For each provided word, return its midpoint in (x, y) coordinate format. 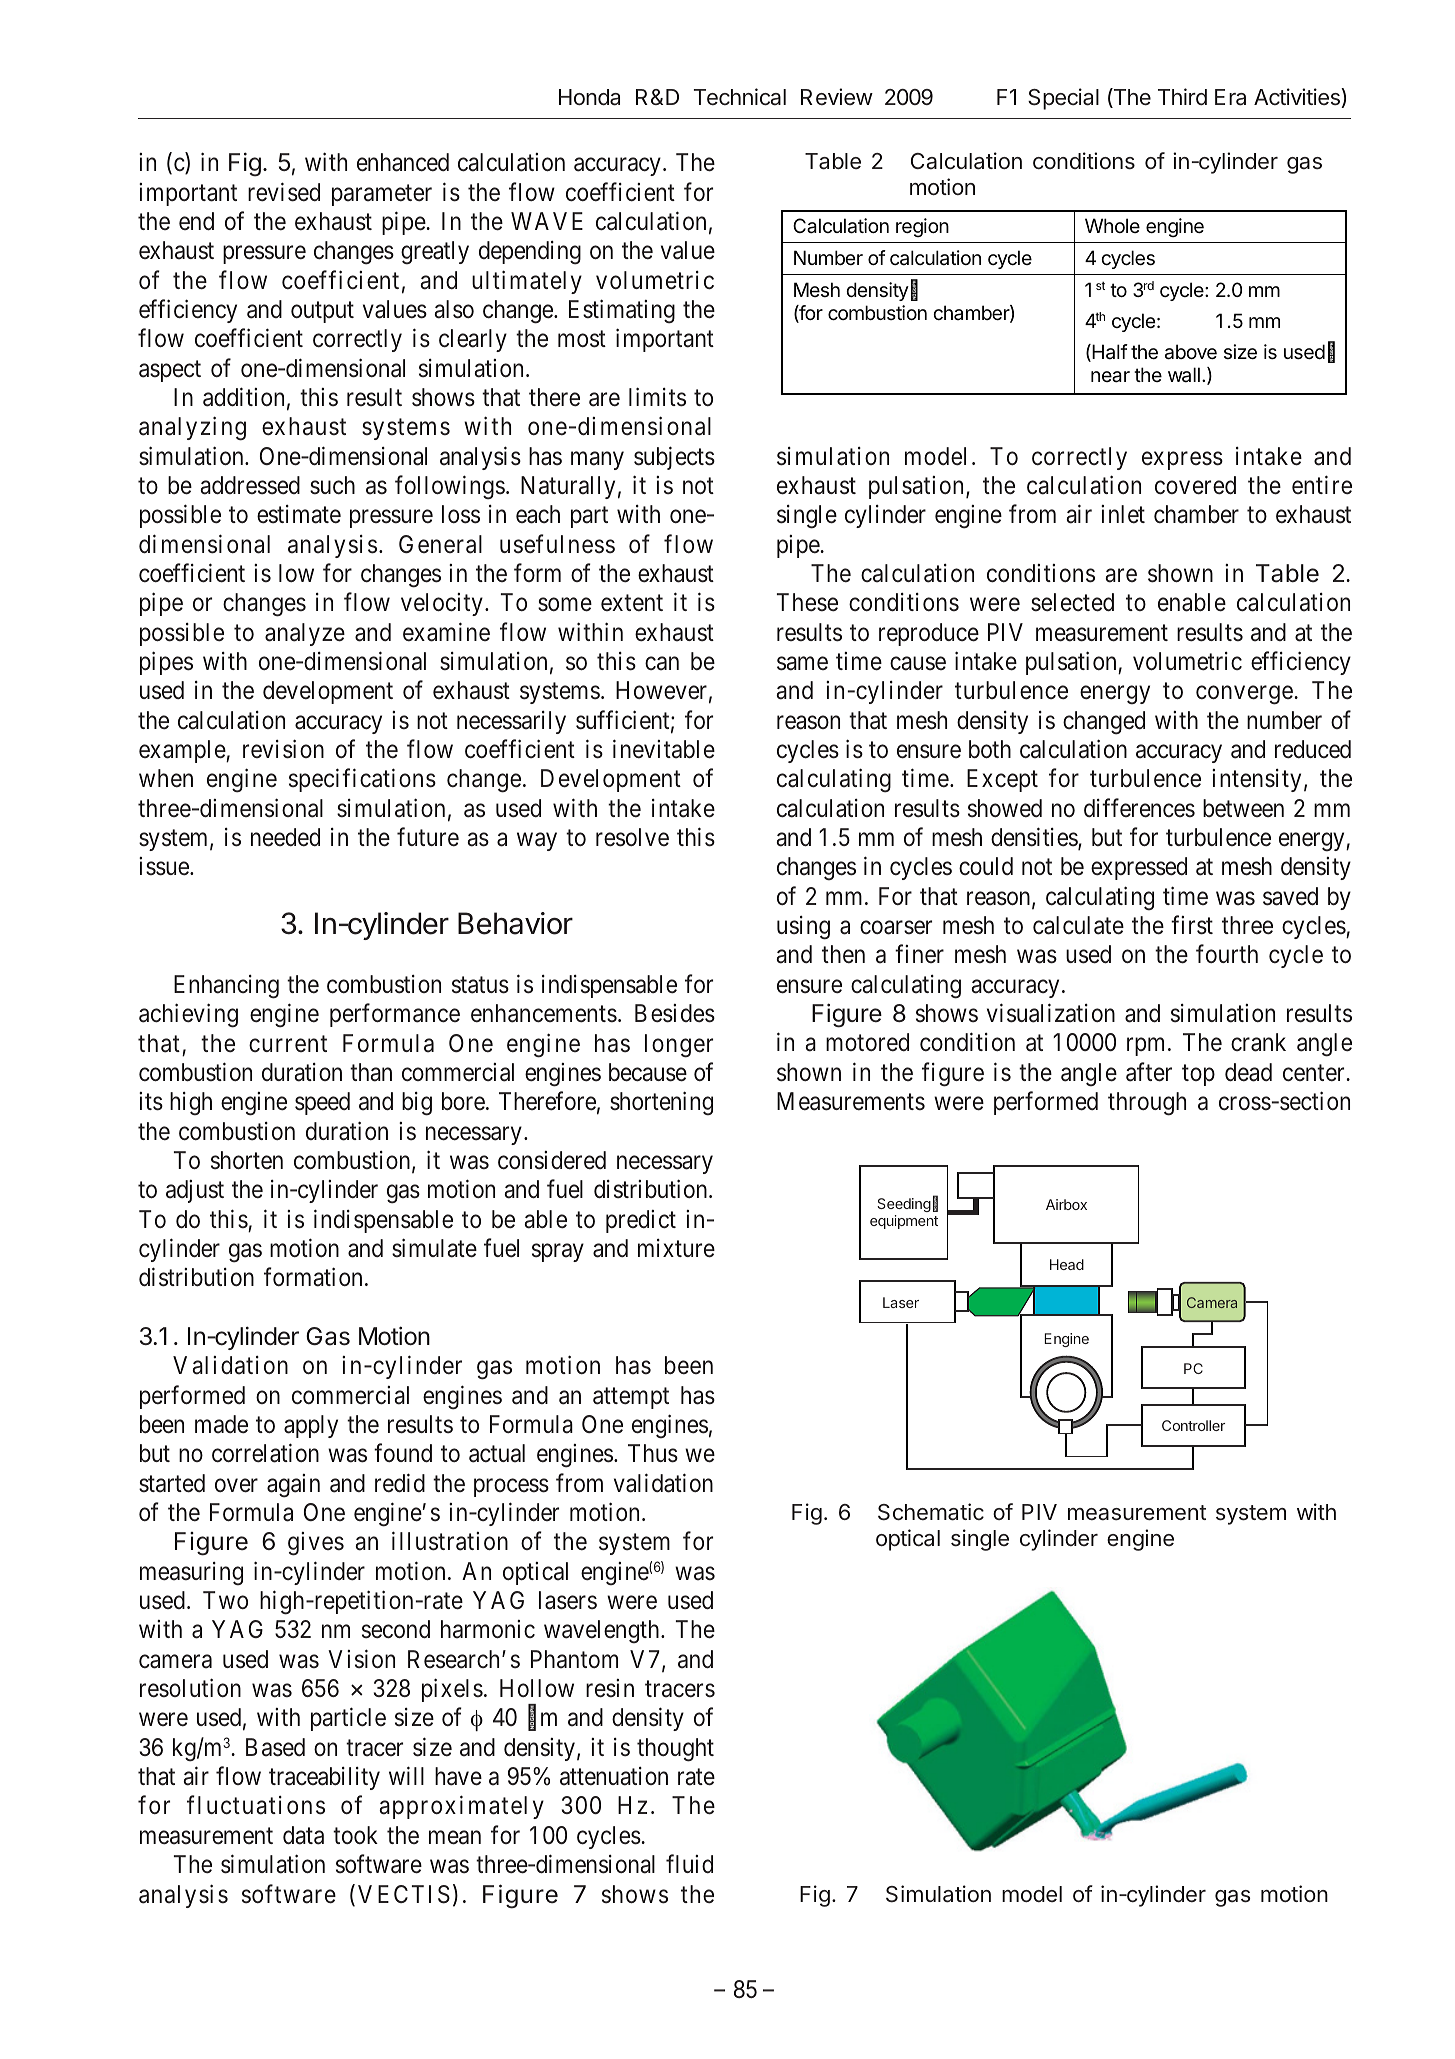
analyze (305, 634)
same (802, 664)
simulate (434, 1248)
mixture (676, 1248)
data (303, 1835)
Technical (740, 97)
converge (1244, 695)
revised (284, 192)
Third (1182, 96)
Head (1067, 1264)
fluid (689, 1864)
